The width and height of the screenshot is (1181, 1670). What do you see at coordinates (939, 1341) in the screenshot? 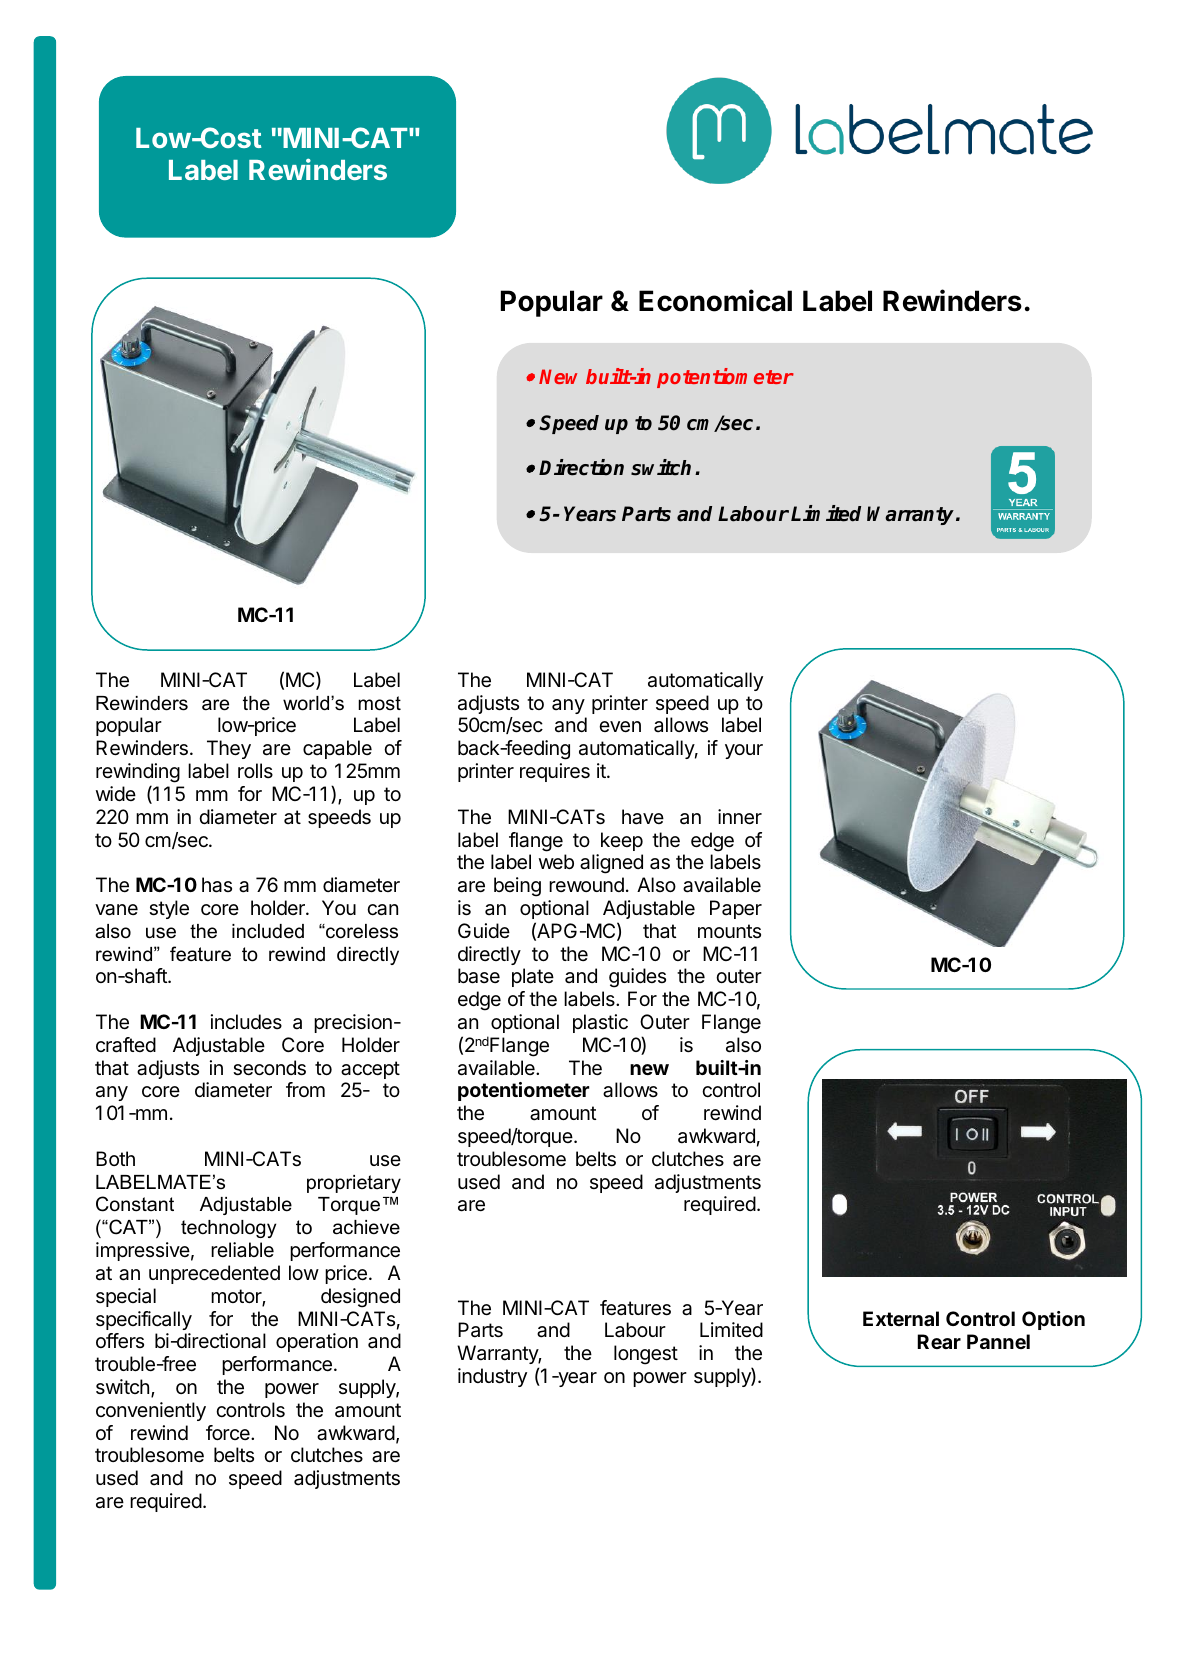
I see `Rear` at bounding box center [939, 1341].
